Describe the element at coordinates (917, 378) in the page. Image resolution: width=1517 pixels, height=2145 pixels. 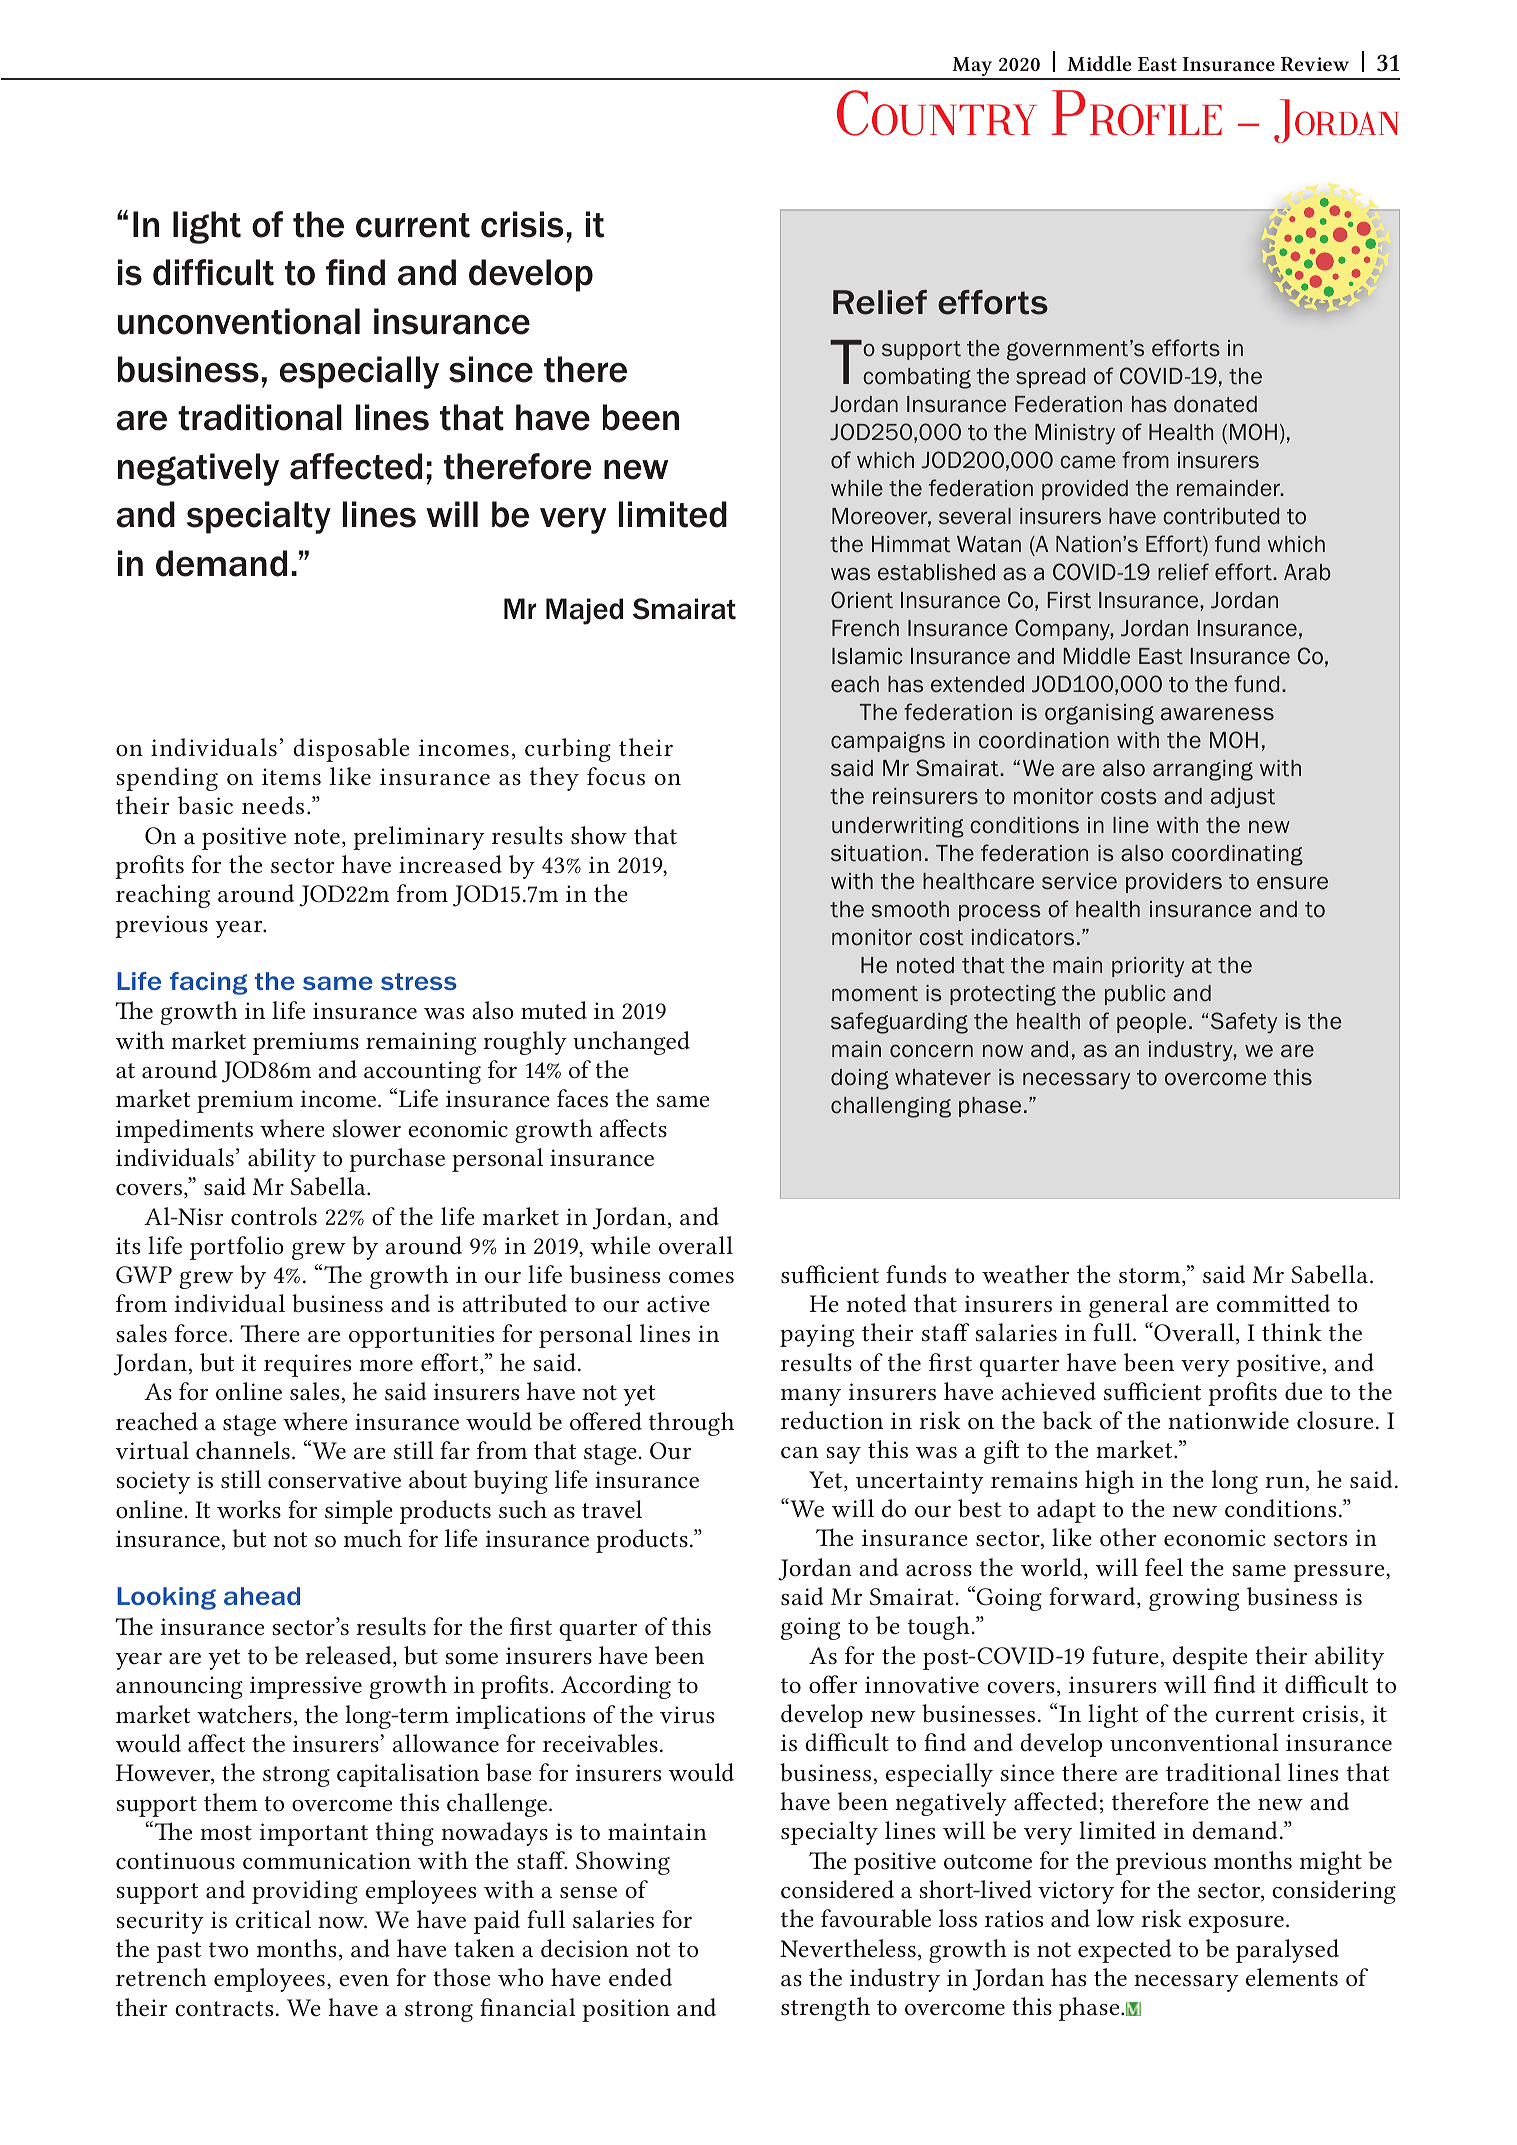
I see `combating` at that location.
